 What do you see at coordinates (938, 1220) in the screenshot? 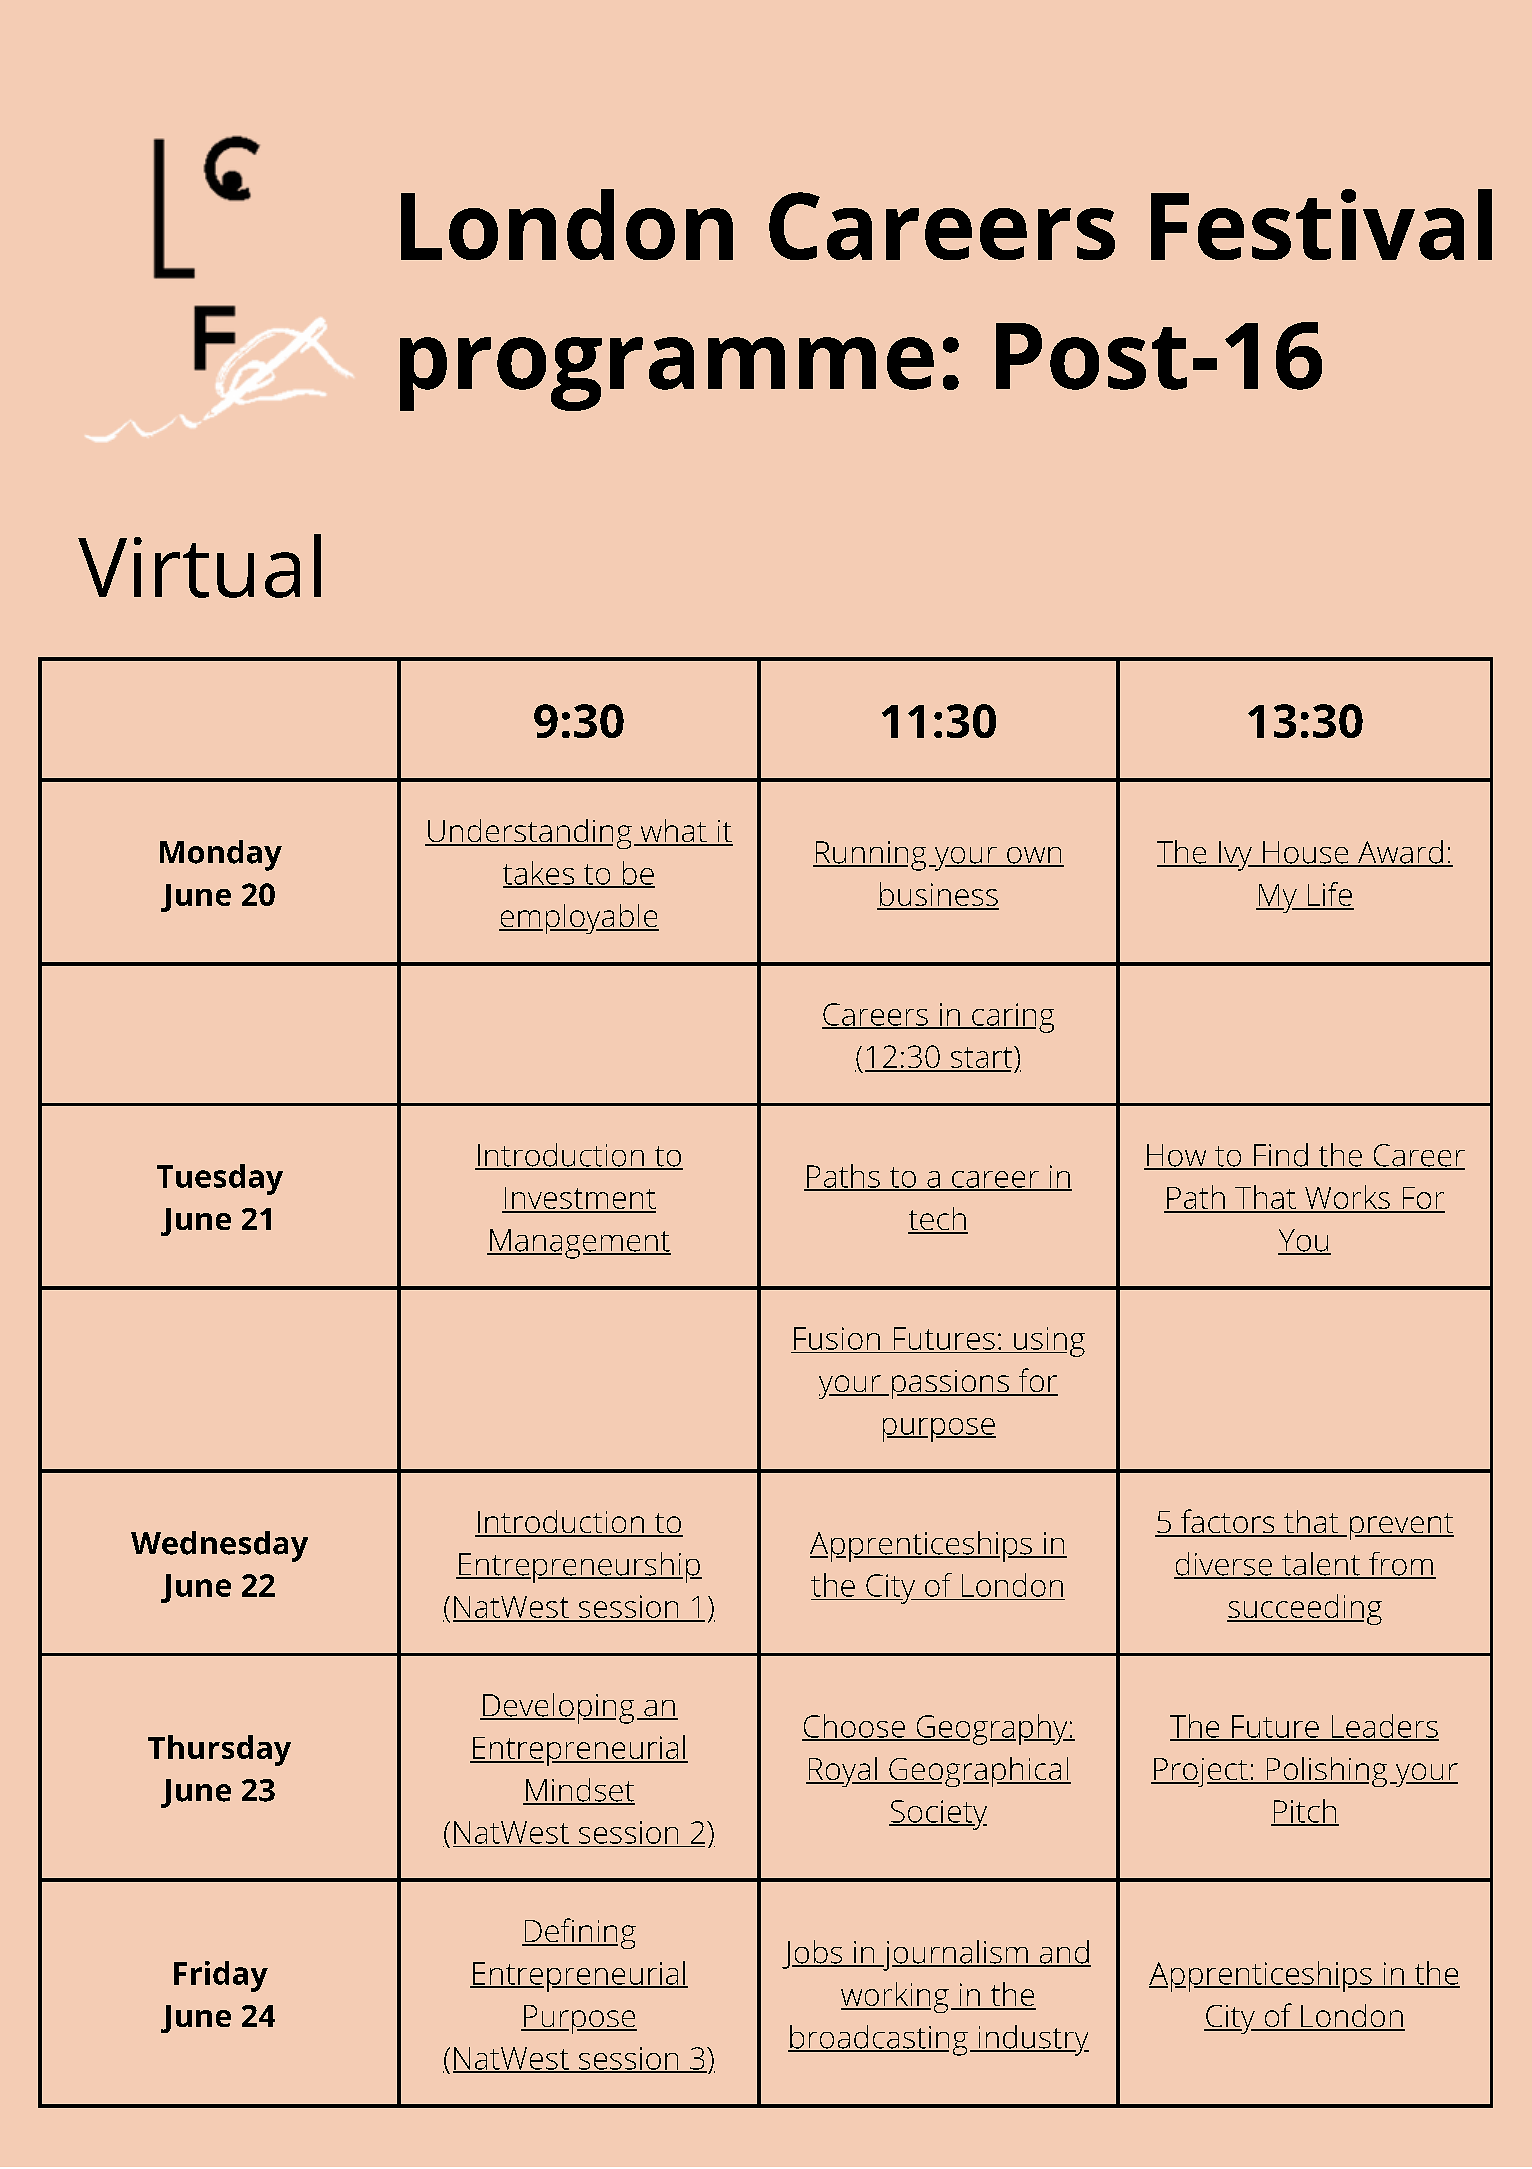
I see `tech` at bounding box center [938, 1220].
